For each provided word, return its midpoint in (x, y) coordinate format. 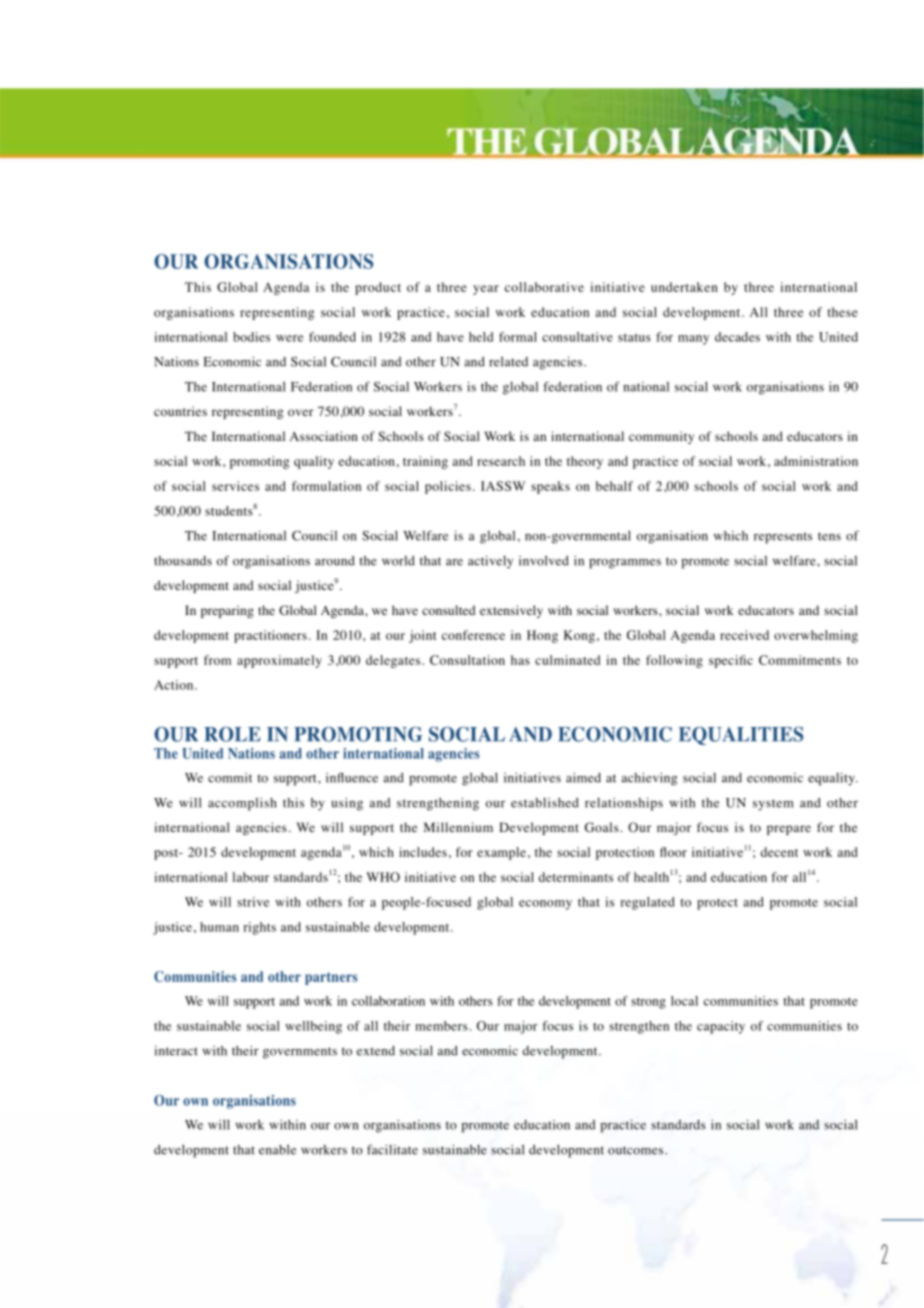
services (235, 486)
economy (545, 905)
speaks (550, 487)
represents (783, 538)
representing (277, 313)
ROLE (232, 734)
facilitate (392, 1149)
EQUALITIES (741, 736)
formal (518, 337)
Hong (542, 636)
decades (737, 337)
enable (277, 1150)
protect (717, 904)
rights (259, 928)
